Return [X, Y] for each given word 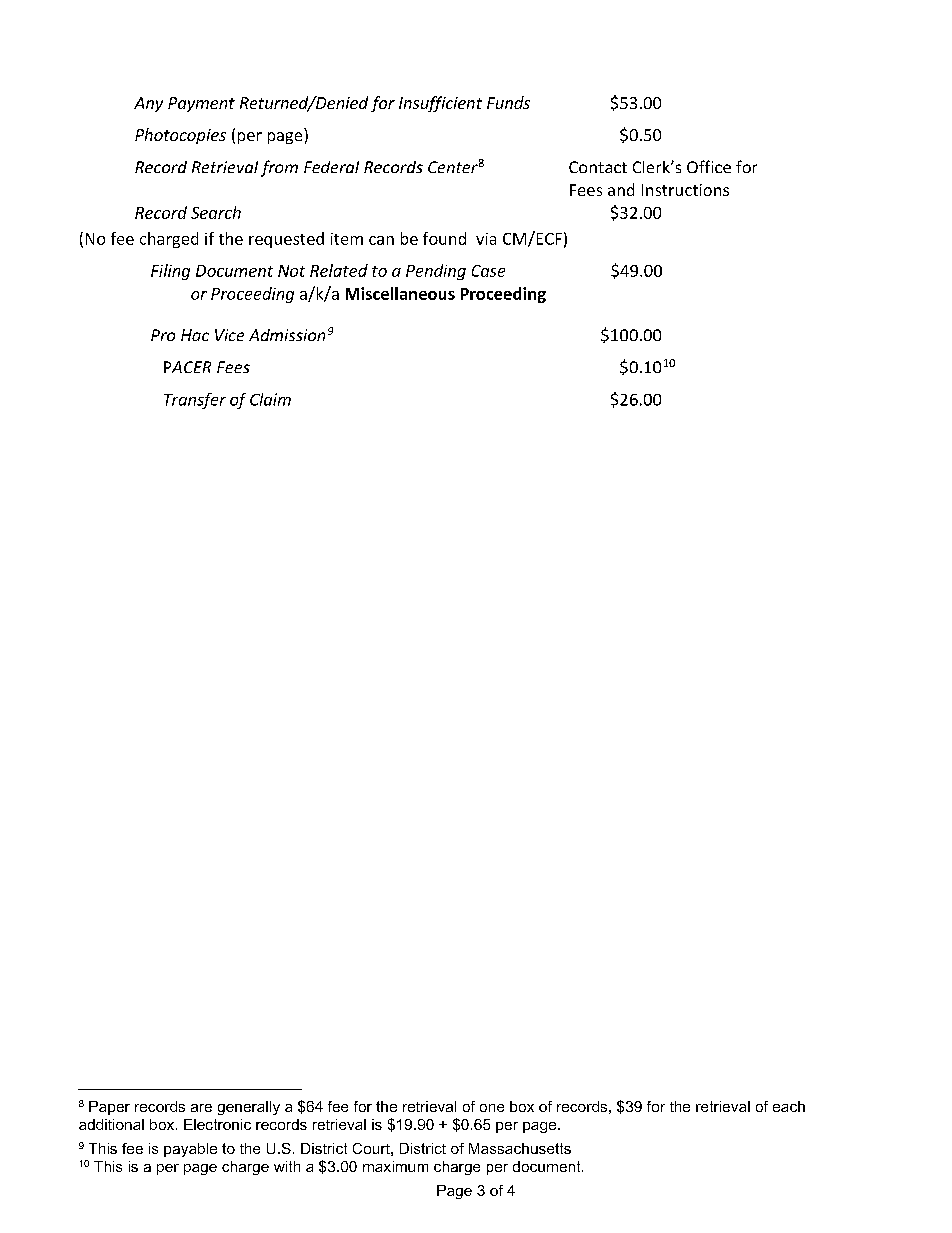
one [492, 1108]
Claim [270, 399]
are [201, 1108]
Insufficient [440, 104]
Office [709, 166]
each [789, 1106]
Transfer [195, 401]
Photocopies [180, 136]
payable [190, 1150]
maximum [395, 1166]
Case [488, 271]
